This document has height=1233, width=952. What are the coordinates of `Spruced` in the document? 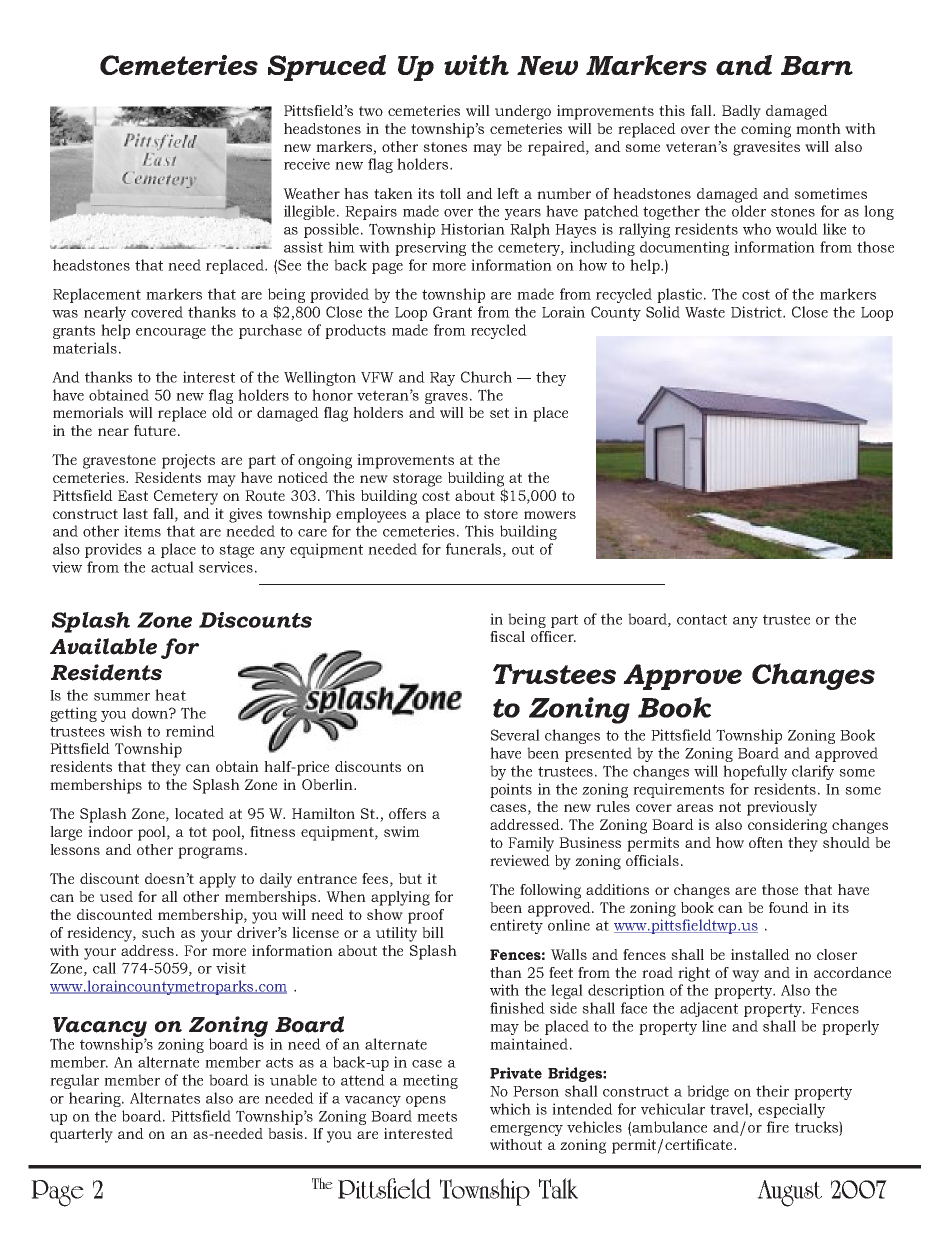 It's located at (327, 68).
